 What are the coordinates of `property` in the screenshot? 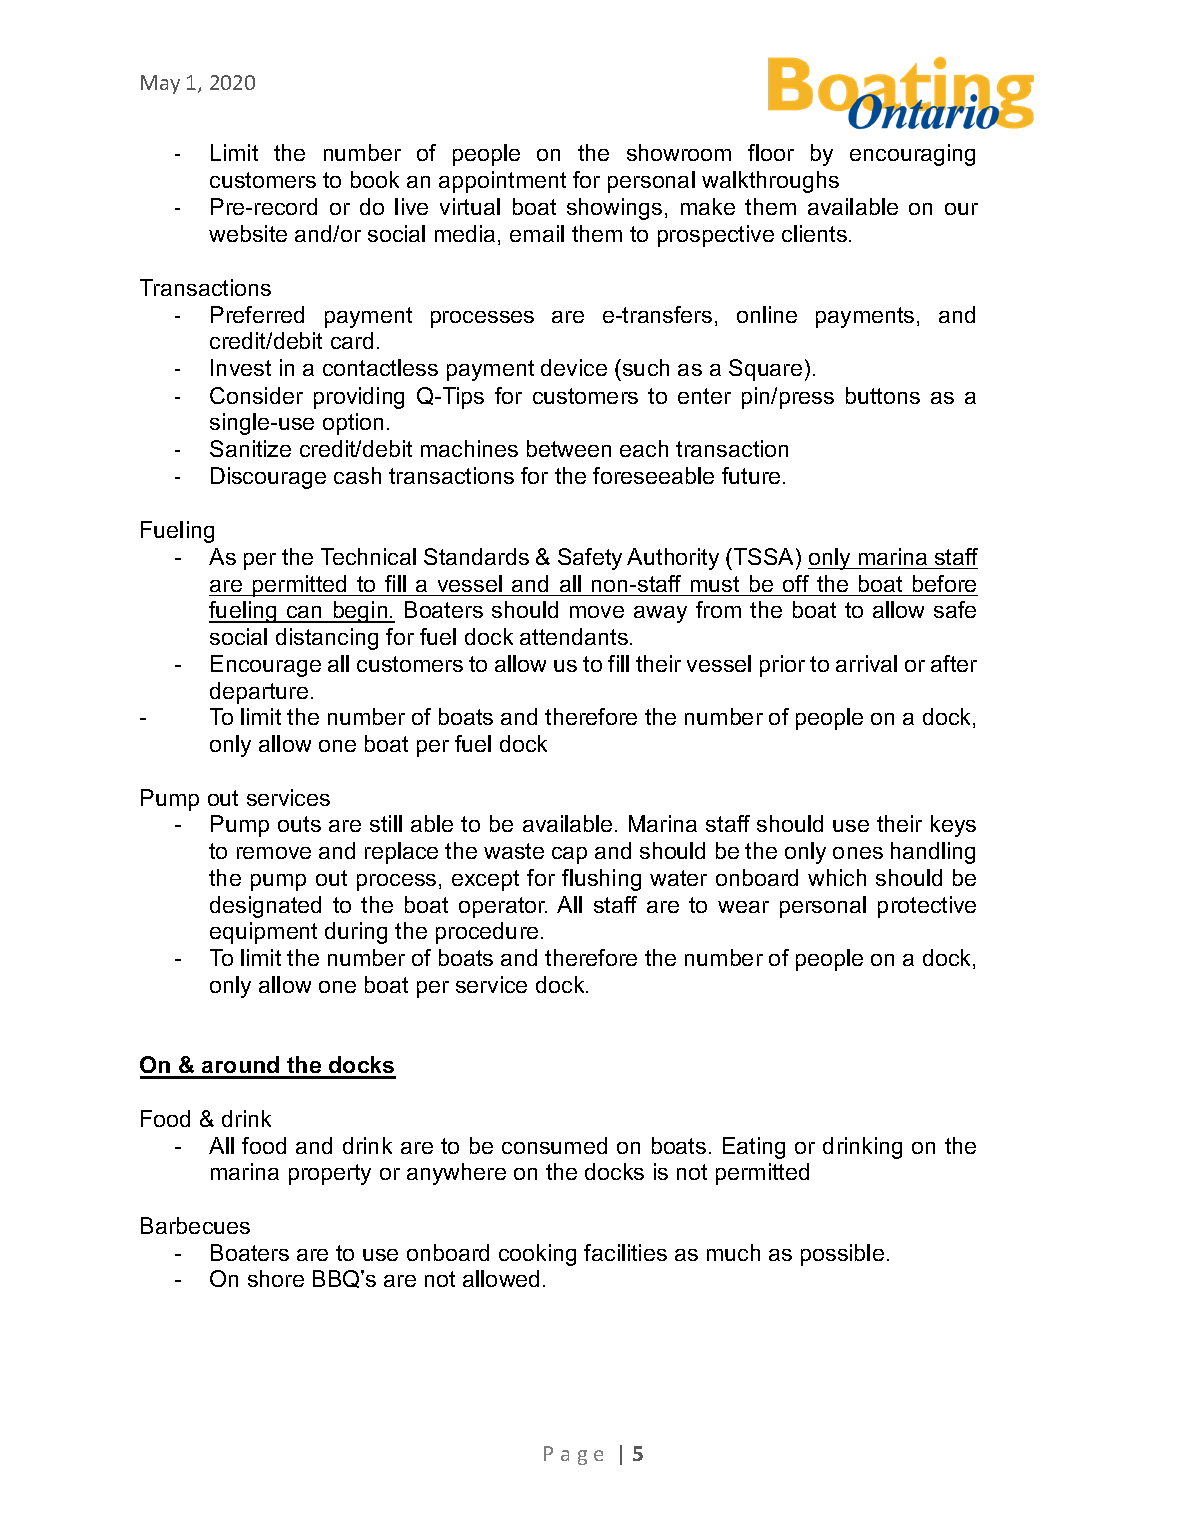 It's located at (330, 1174).
